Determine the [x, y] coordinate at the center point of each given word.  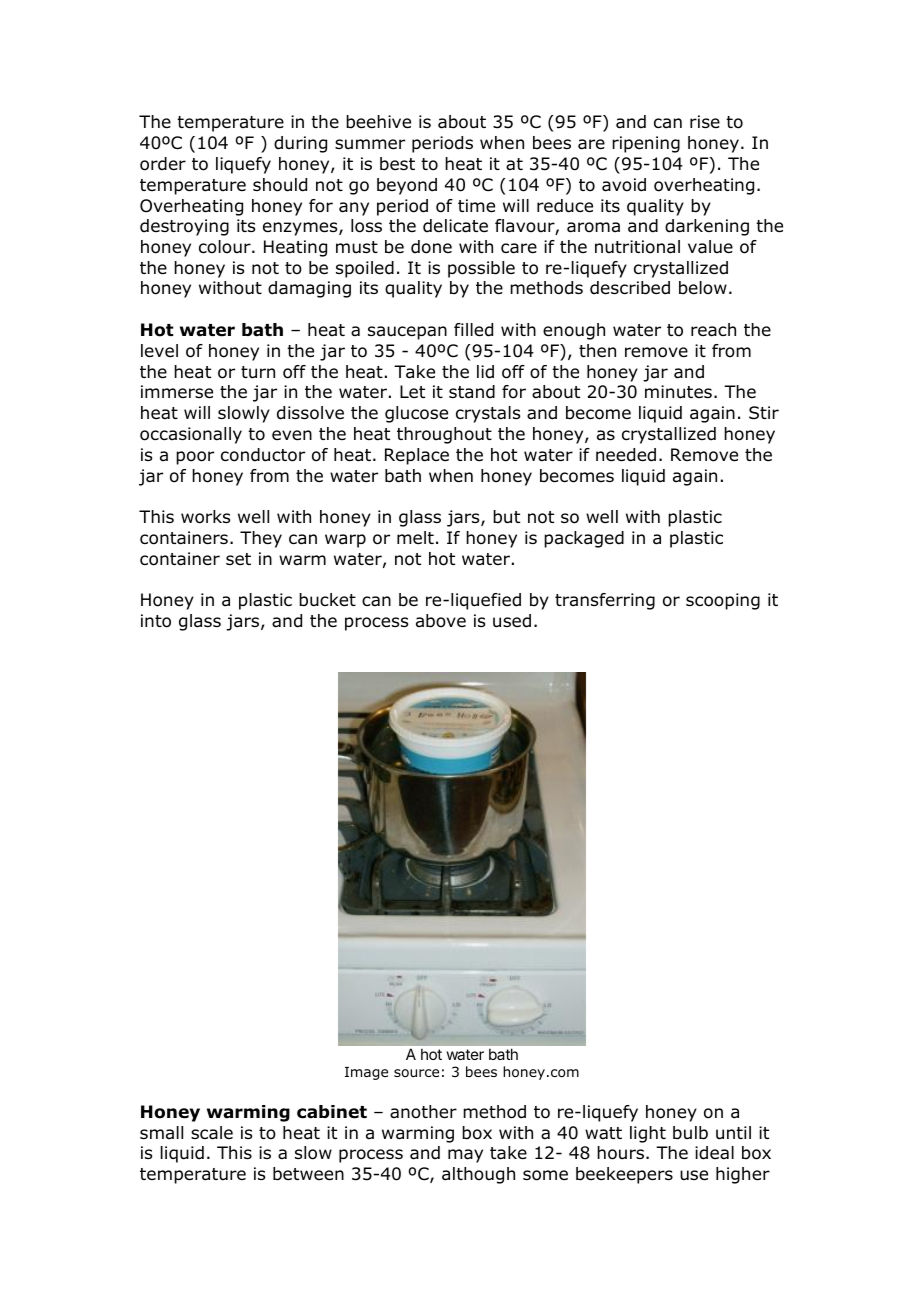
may [465, 1156]
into [156, 621]
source [416, 1073]
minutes [678, 392]
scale [212, 1133]
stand [472, 392]
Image [366, 1073]
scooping [723, 601]
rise [705, 122]
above [441, 621]
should [280, 185]
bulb [690, 1133]
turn [258, 372]
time [476, 206]
